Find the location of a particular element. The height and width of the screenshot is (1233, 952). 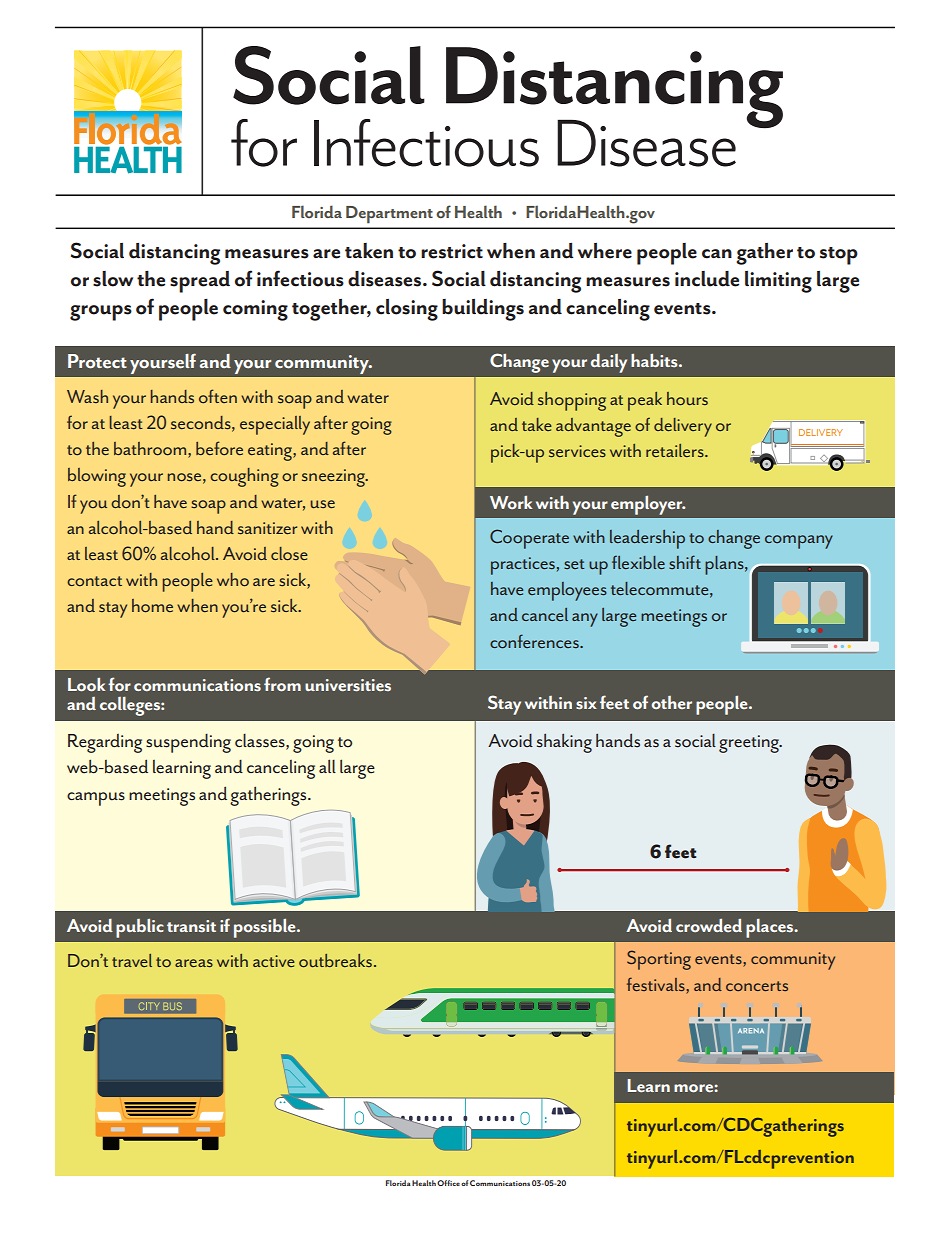

spread is located at coordinates (200, 282).
